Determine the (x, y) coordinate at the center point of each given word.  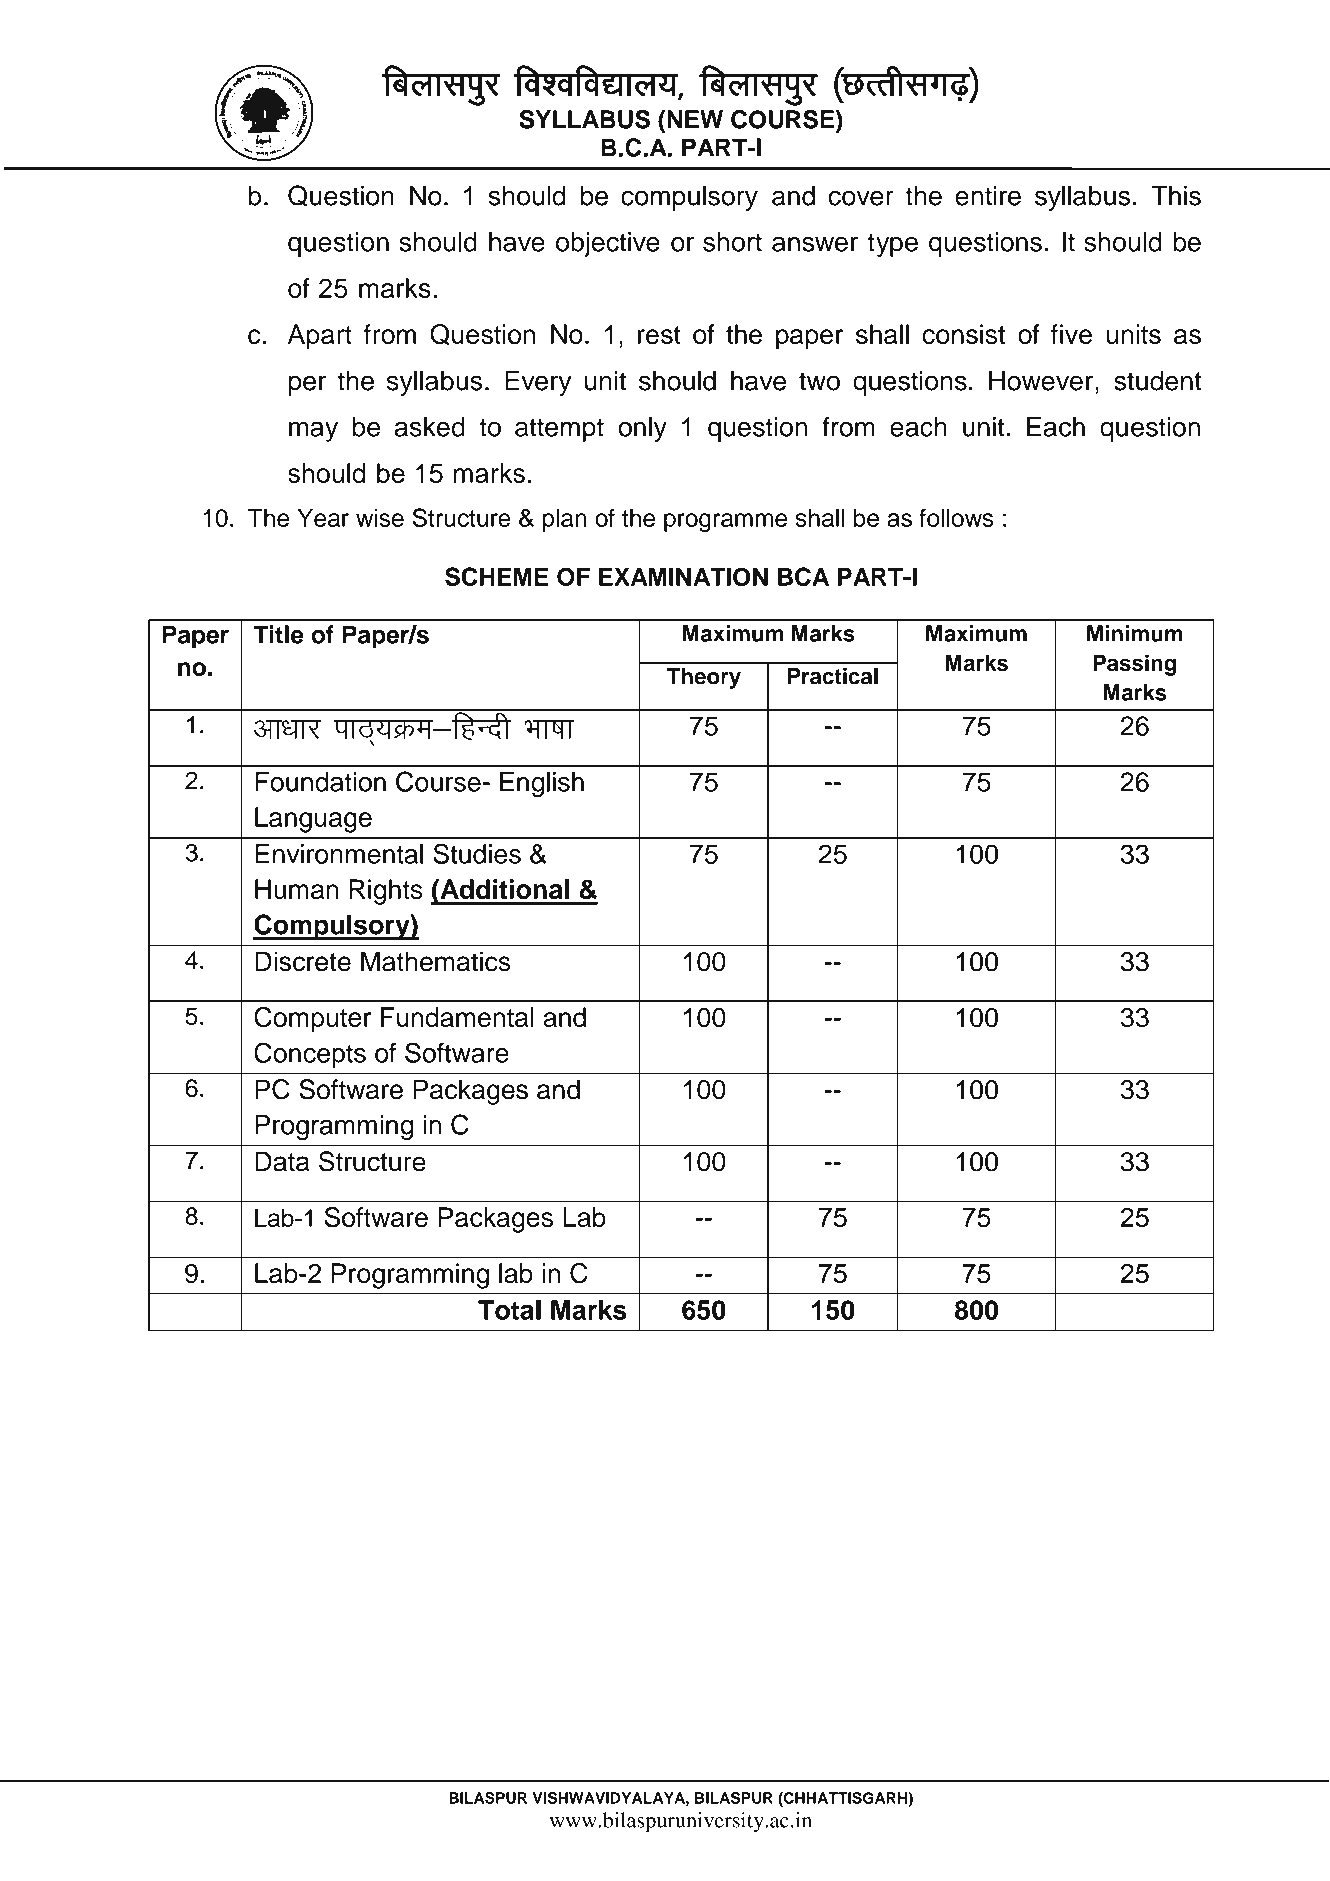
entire (988, 196)
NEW (695, 119)
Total (509, 1310)
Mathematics (435, 961)
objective (608, 244)
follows (956, 517)
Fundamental (457, 1017)
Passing (1134, 665)
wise (380, 518)
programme (725, 522)
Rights (386, 892)
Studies (477, 853)
